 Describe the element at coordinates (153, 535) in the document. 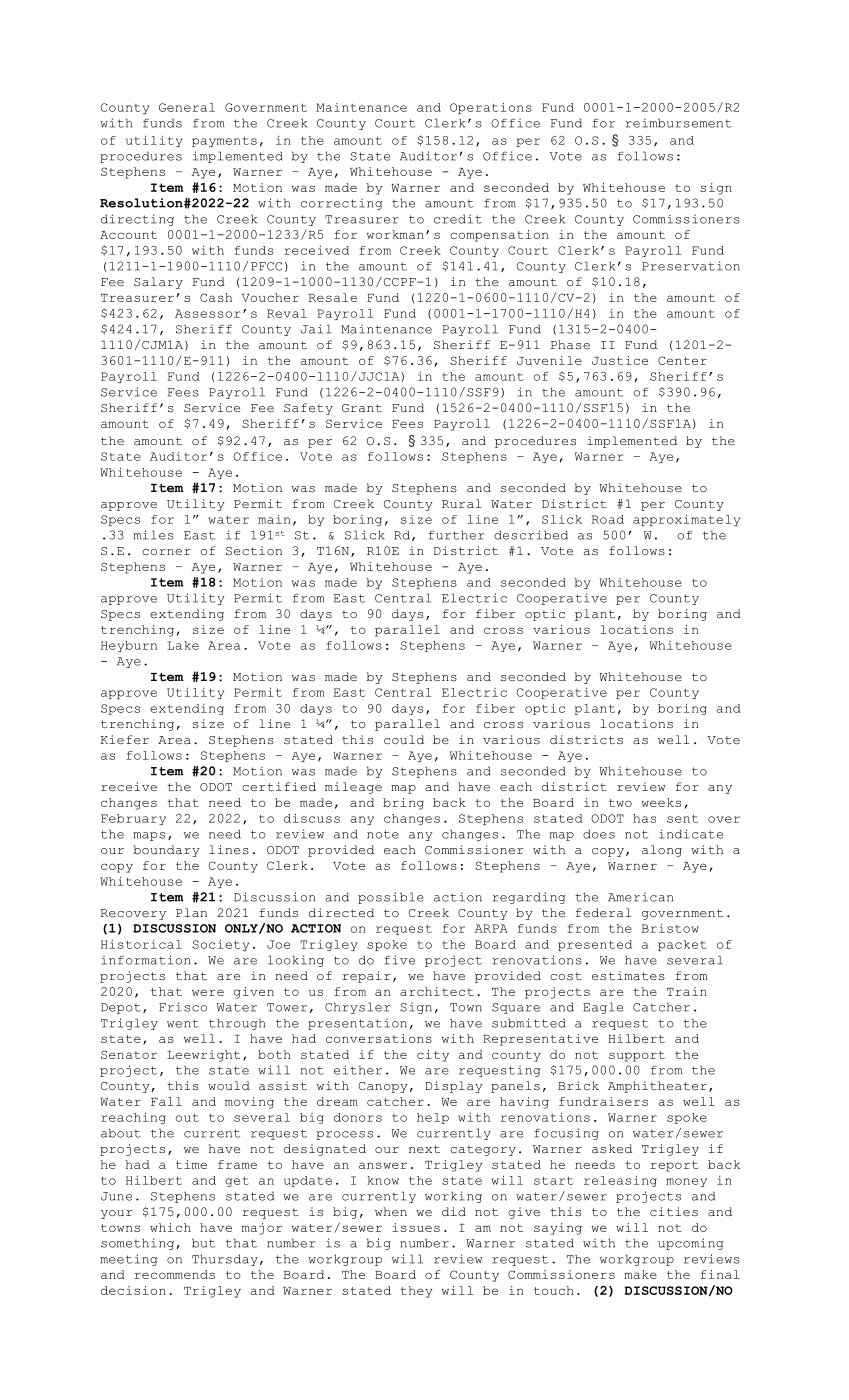

I see `miles` at that location.
